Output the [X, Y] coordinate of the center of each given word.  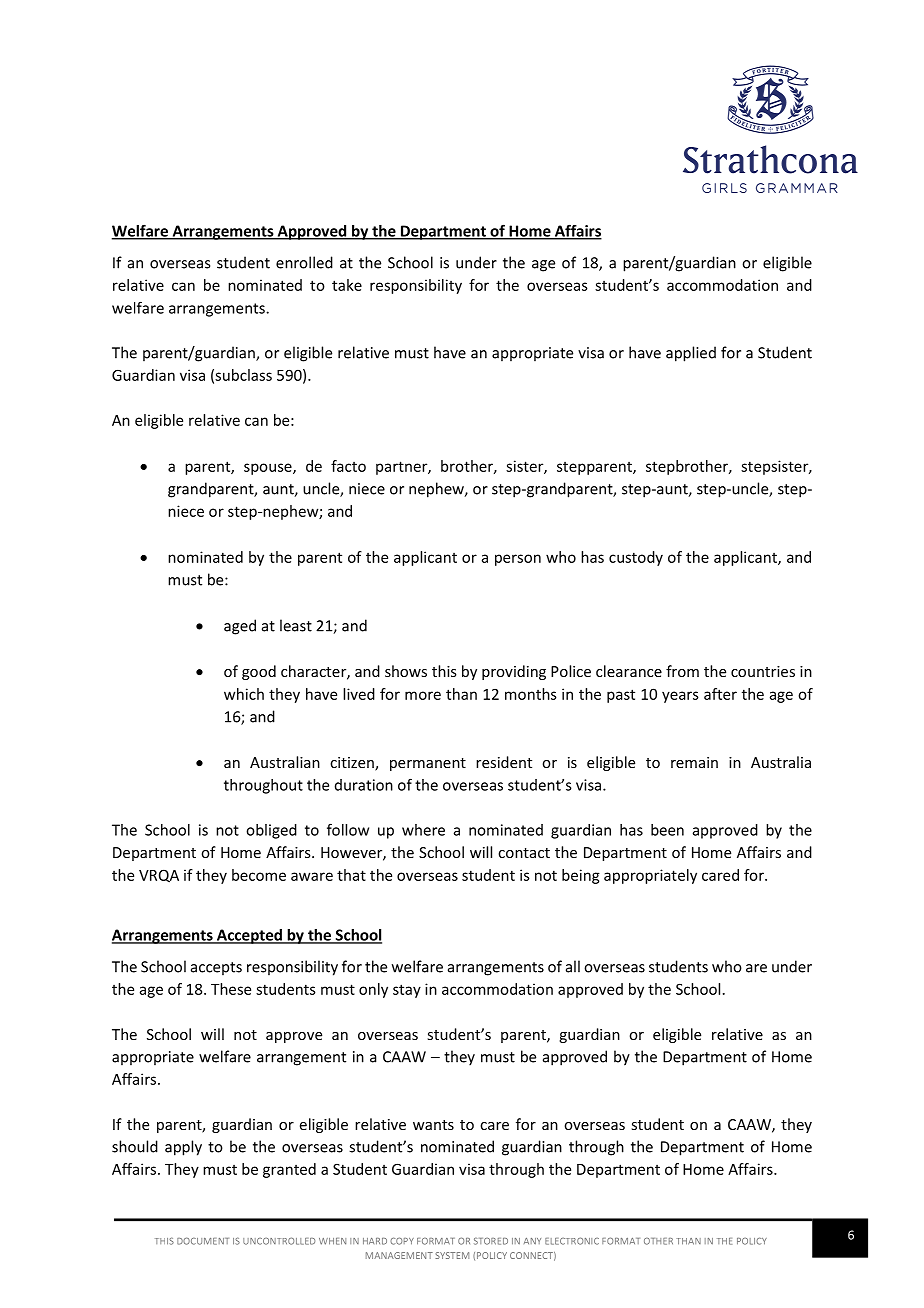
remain [694, 762]
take [347, 285]
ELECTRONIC [572, 1241]
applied [691, 354]
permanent [428, 764]
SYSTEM [452, 1255]
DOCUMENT [203, 1241]
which [244, 694]
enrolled [304, 262]
